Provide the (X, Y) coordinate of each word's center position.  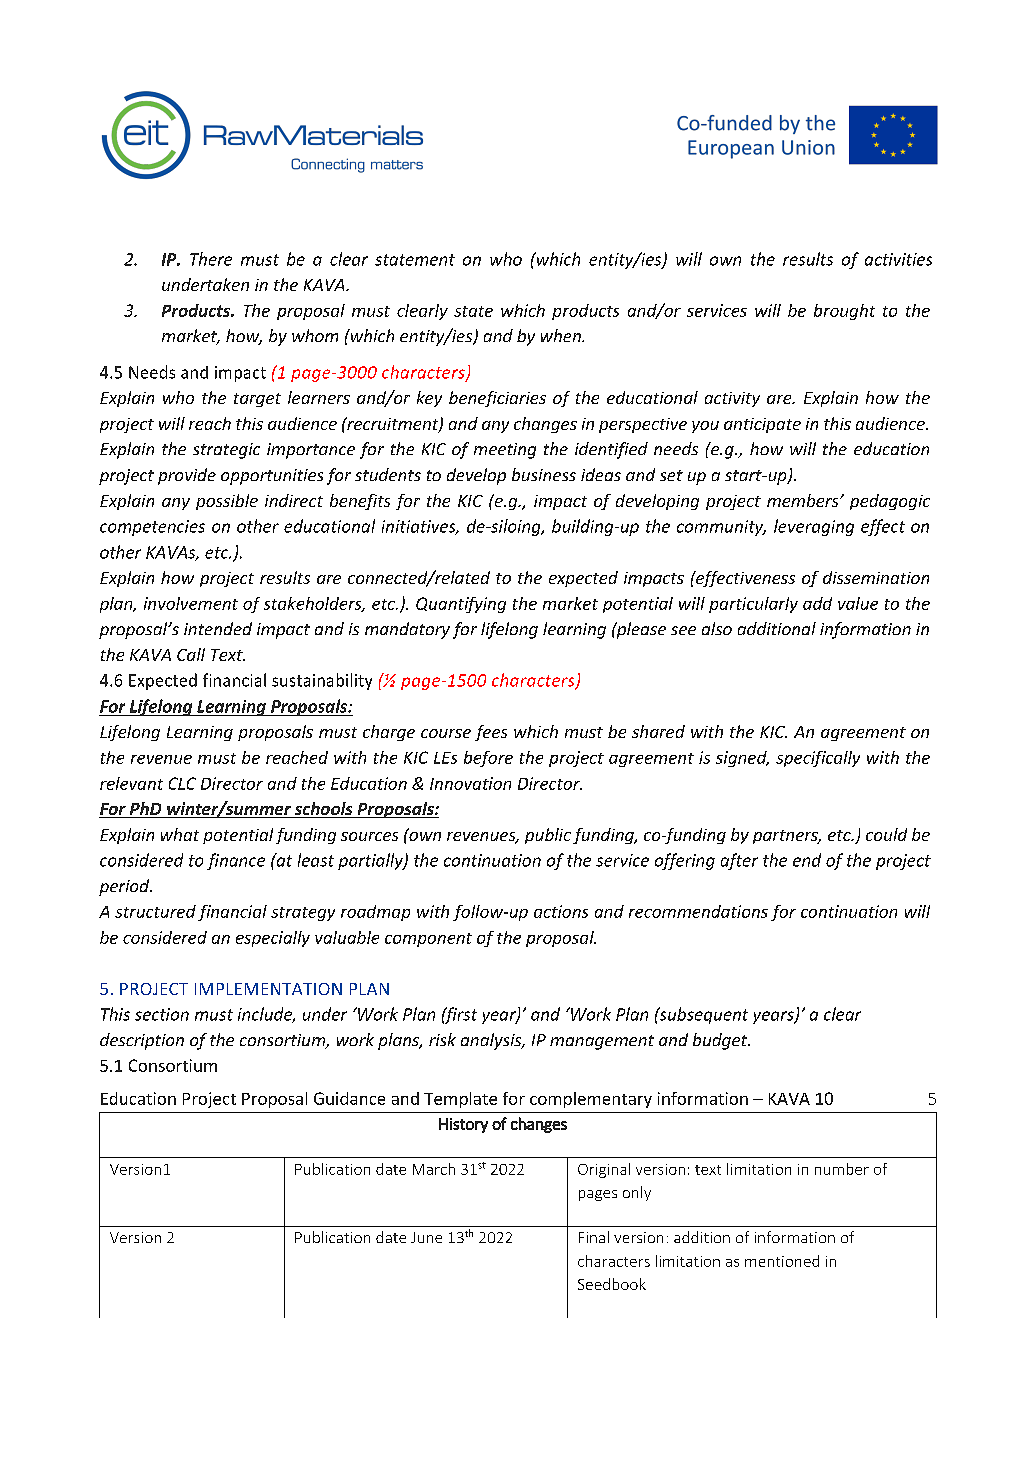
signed (742, 759)
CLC (182, 783)
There (211, 259)
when (562, 335)
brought (844, 312)
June (426, 1237)
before (488, 759)
